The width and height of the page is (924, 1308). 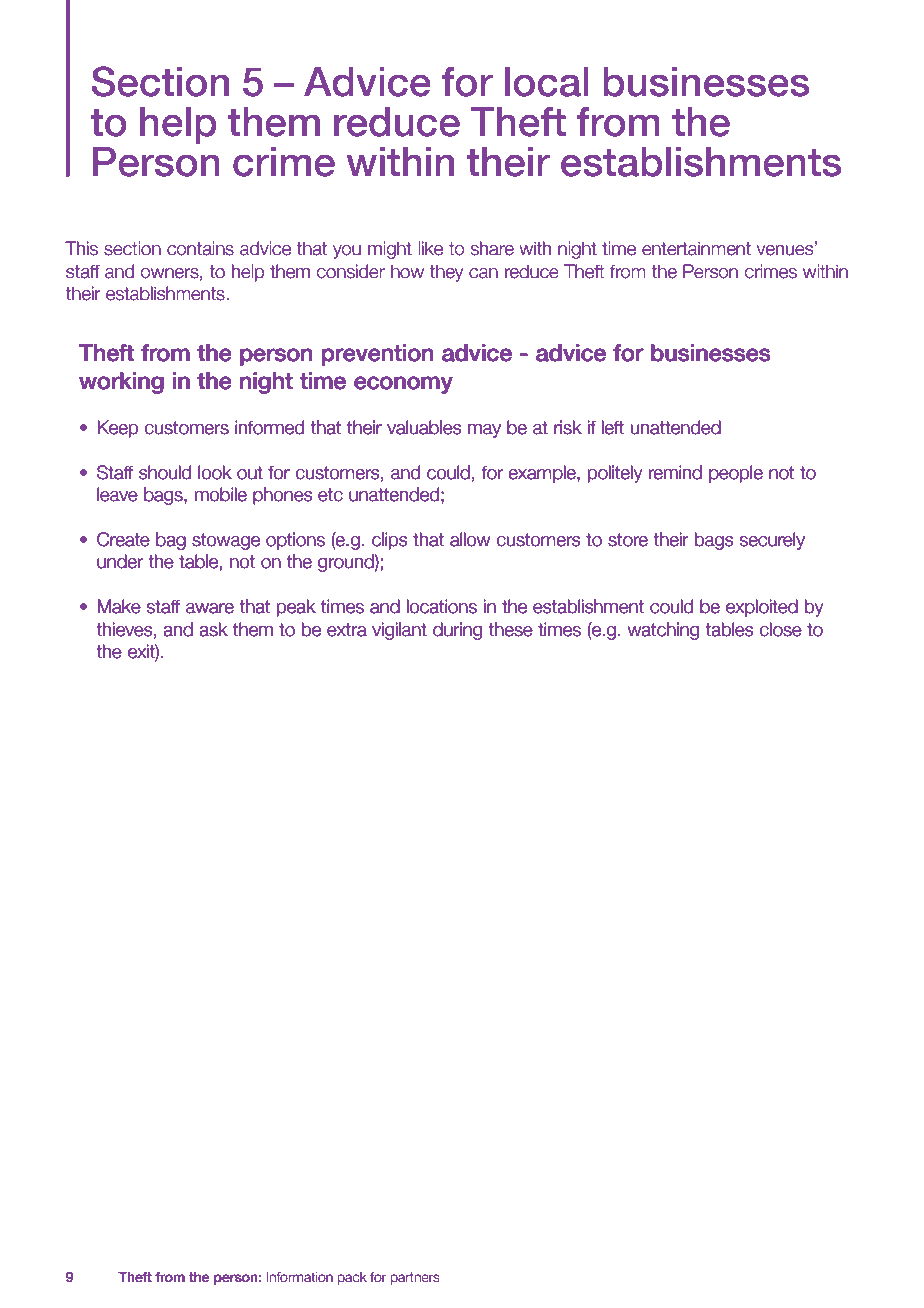 I want to click on close, so click(x=781, y=629).
